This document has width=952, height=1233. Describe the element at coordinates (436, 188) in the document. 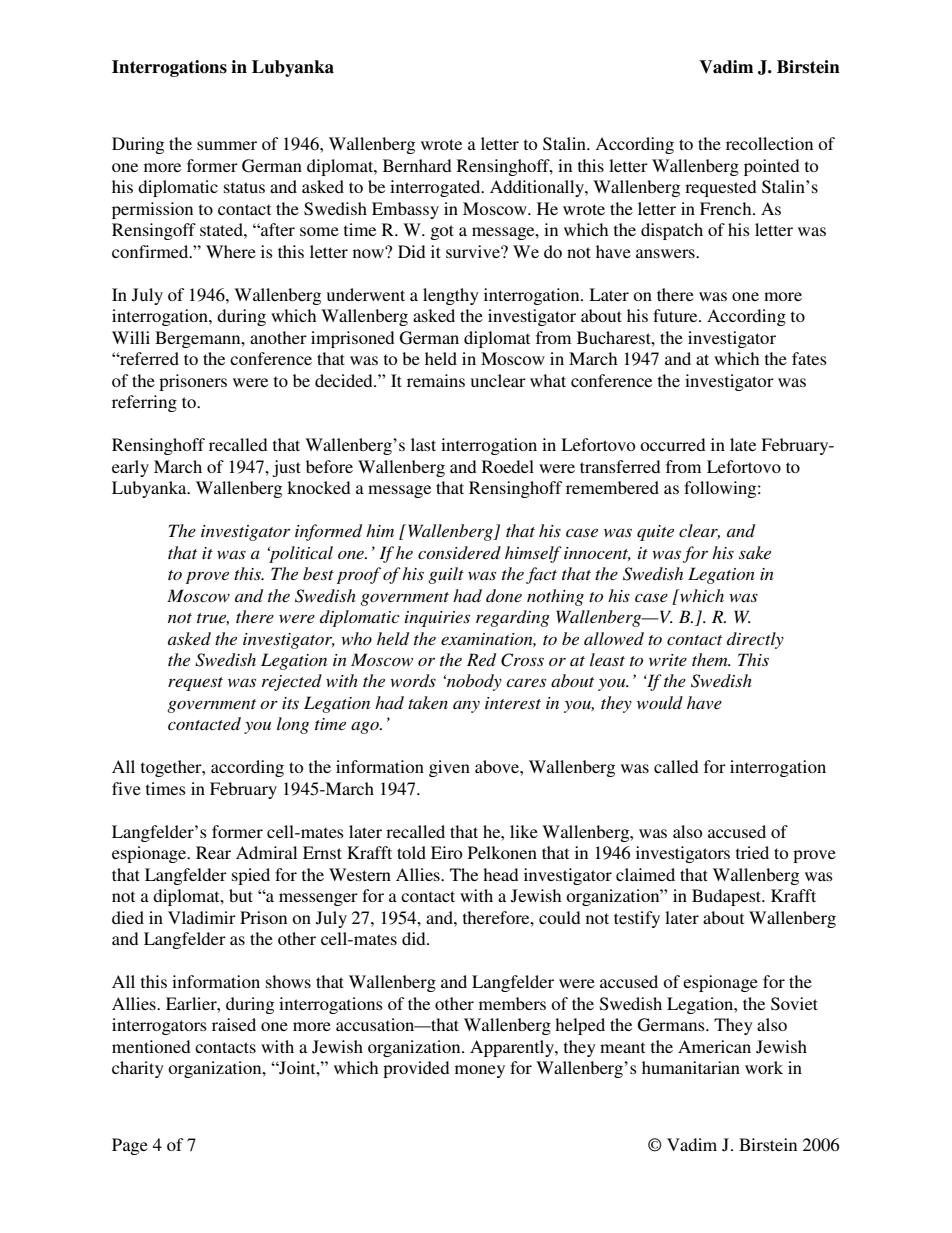

I see `interrogated` at that location.
